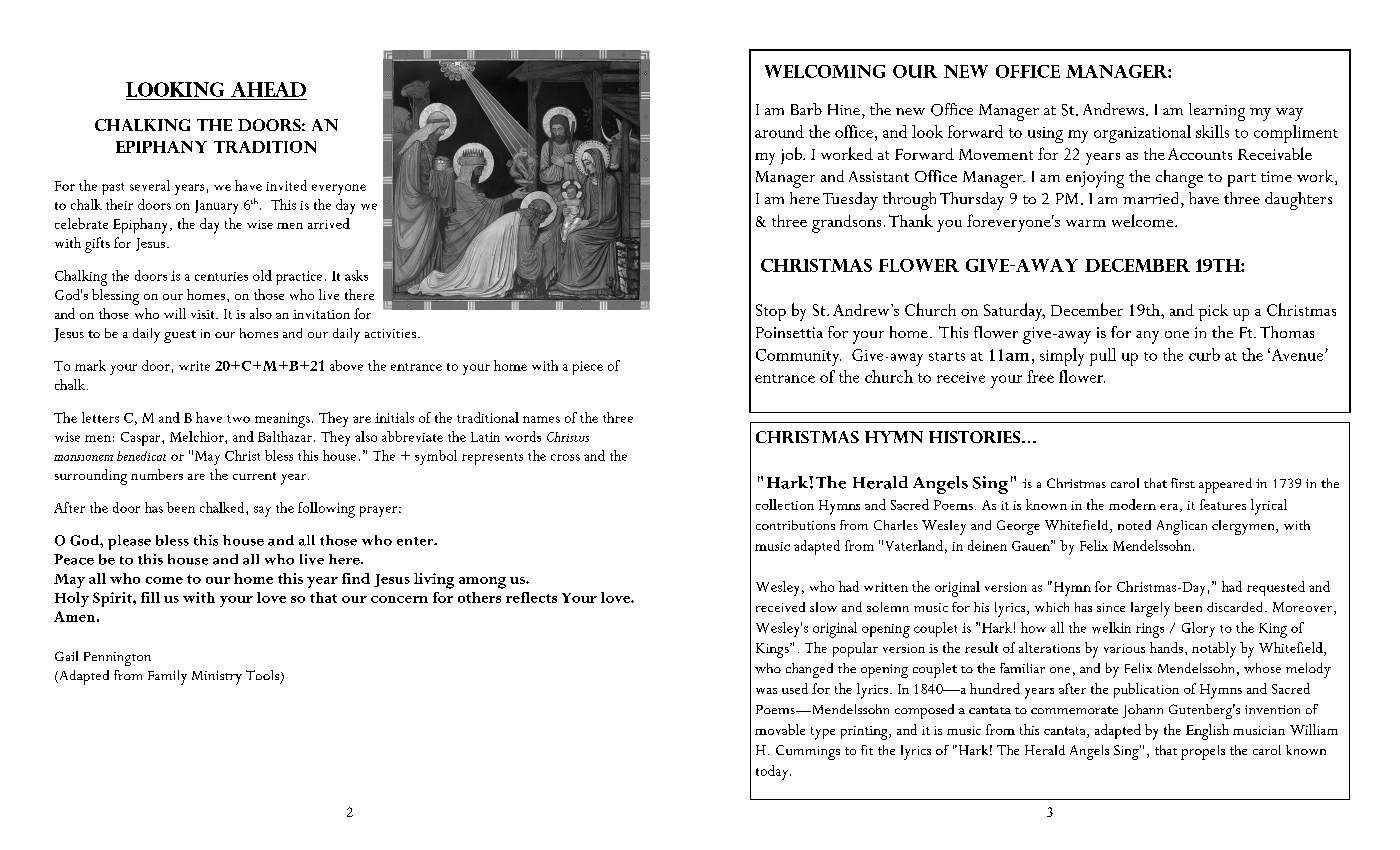  I want to click on two, so click(238, 419).
